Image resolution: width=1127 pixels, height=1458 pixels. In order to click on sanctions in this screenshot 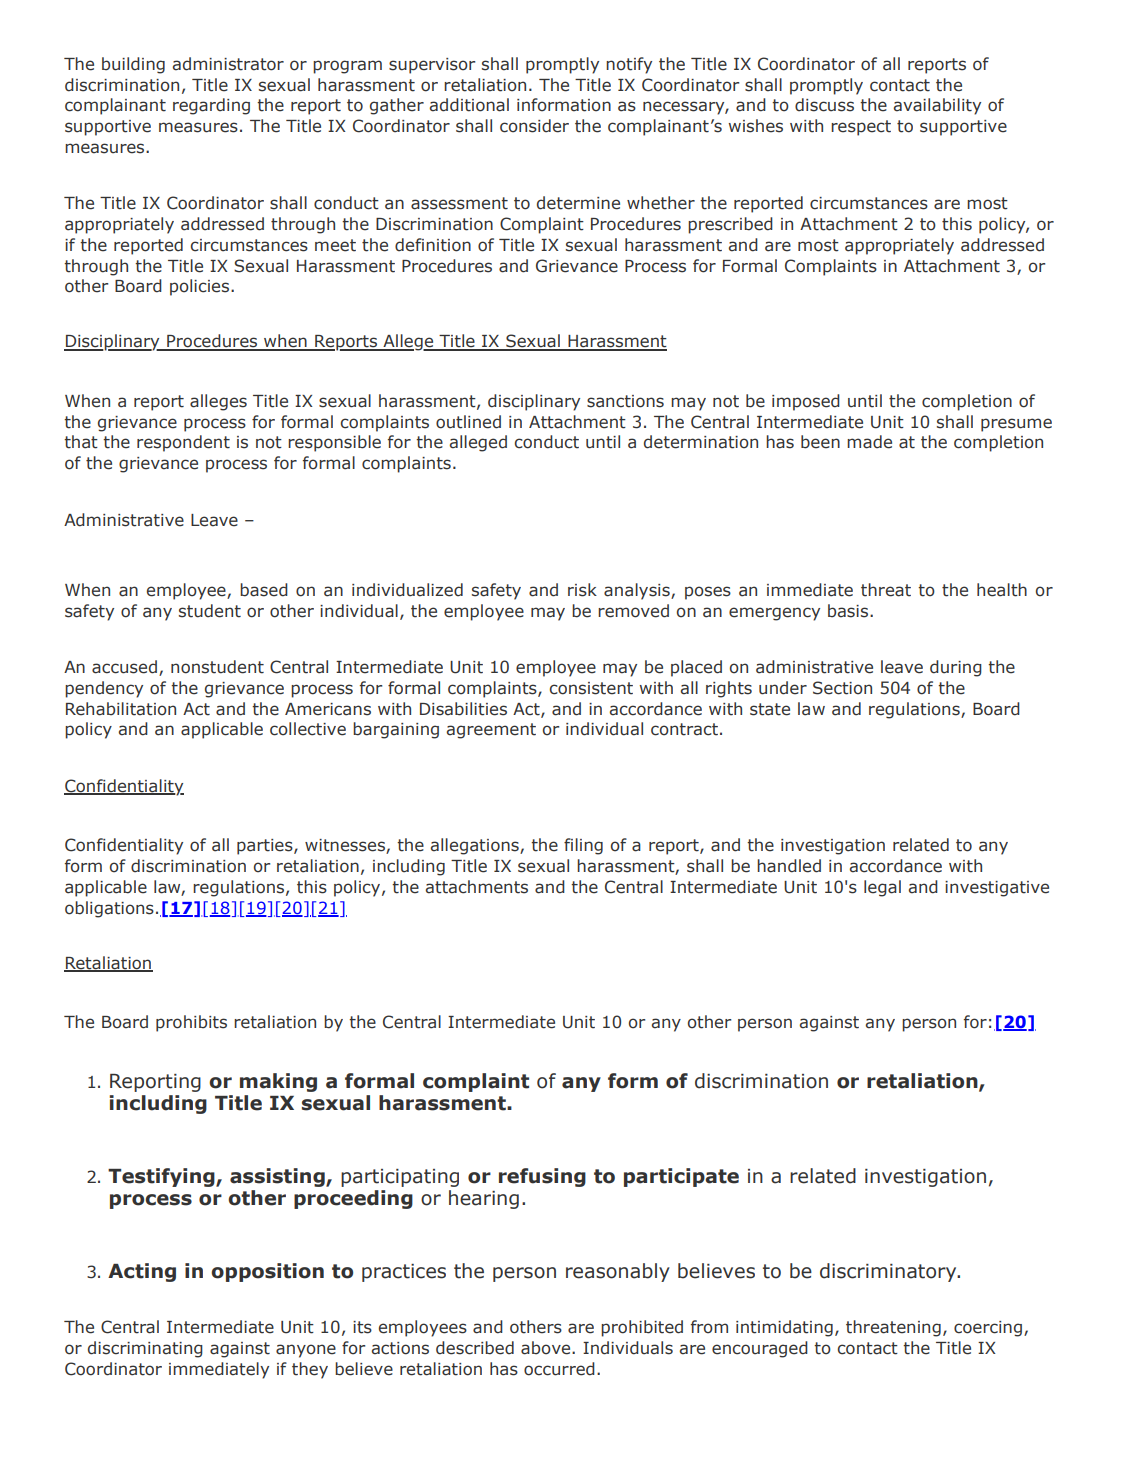, I will do `click(625, 401)`.
